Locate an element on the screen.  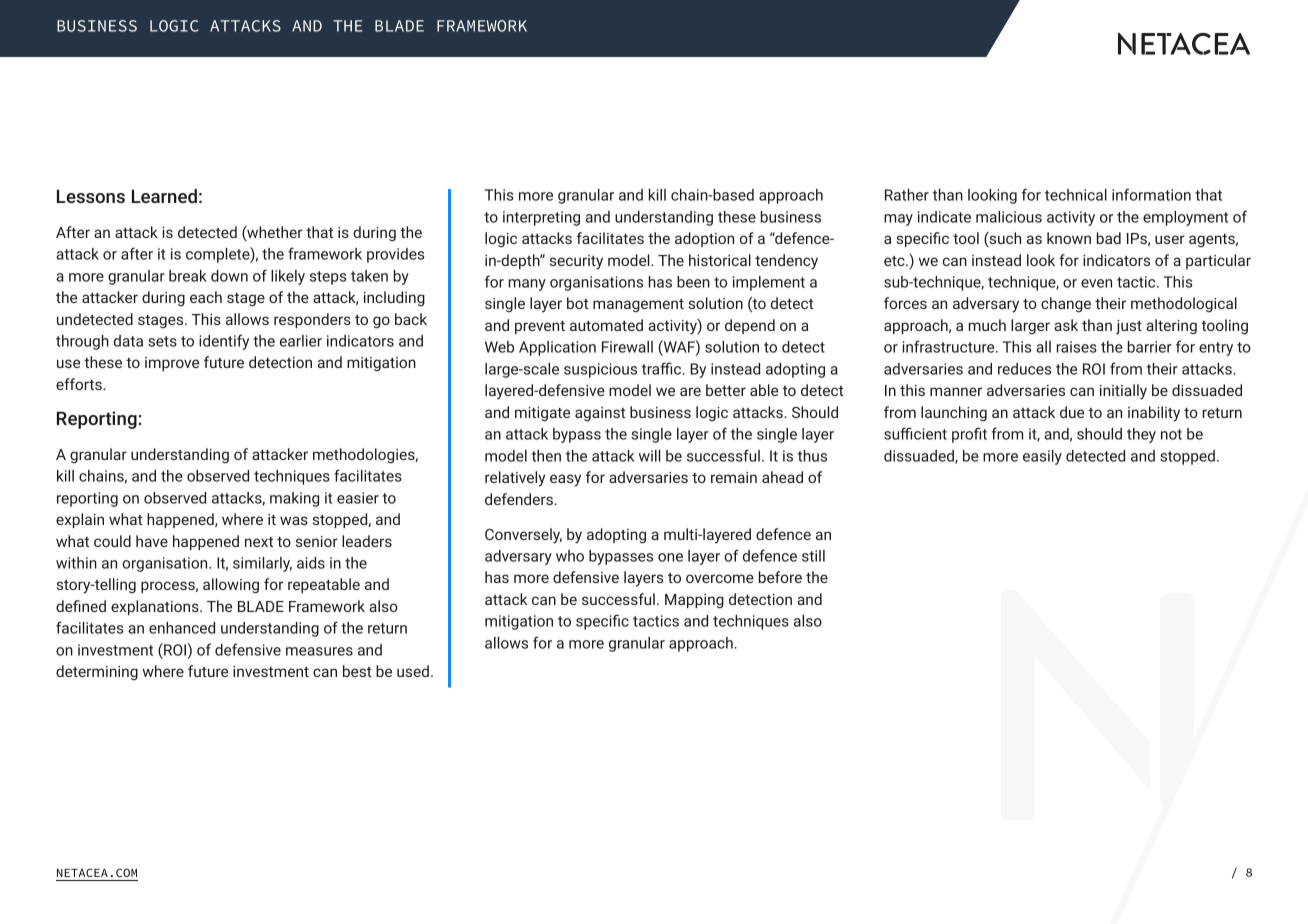
Learned is located at coordinates (164, 196).
